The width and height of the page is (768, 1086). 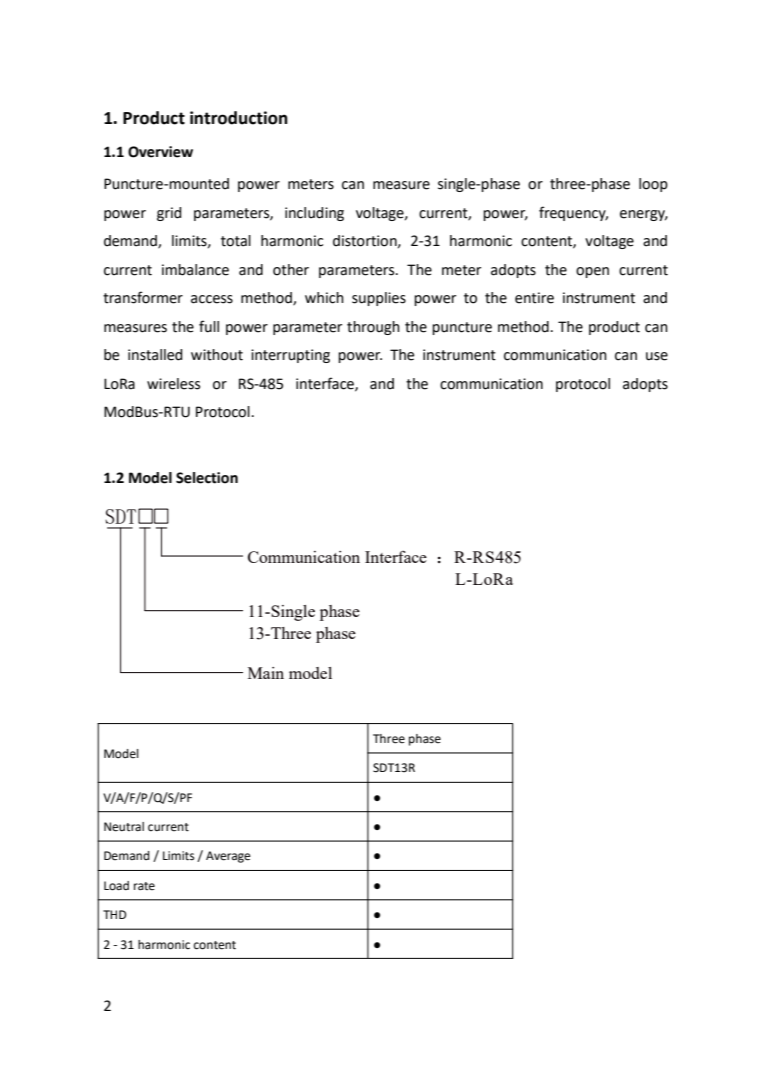 I want to click on Average, so click(x=228, y=857).
